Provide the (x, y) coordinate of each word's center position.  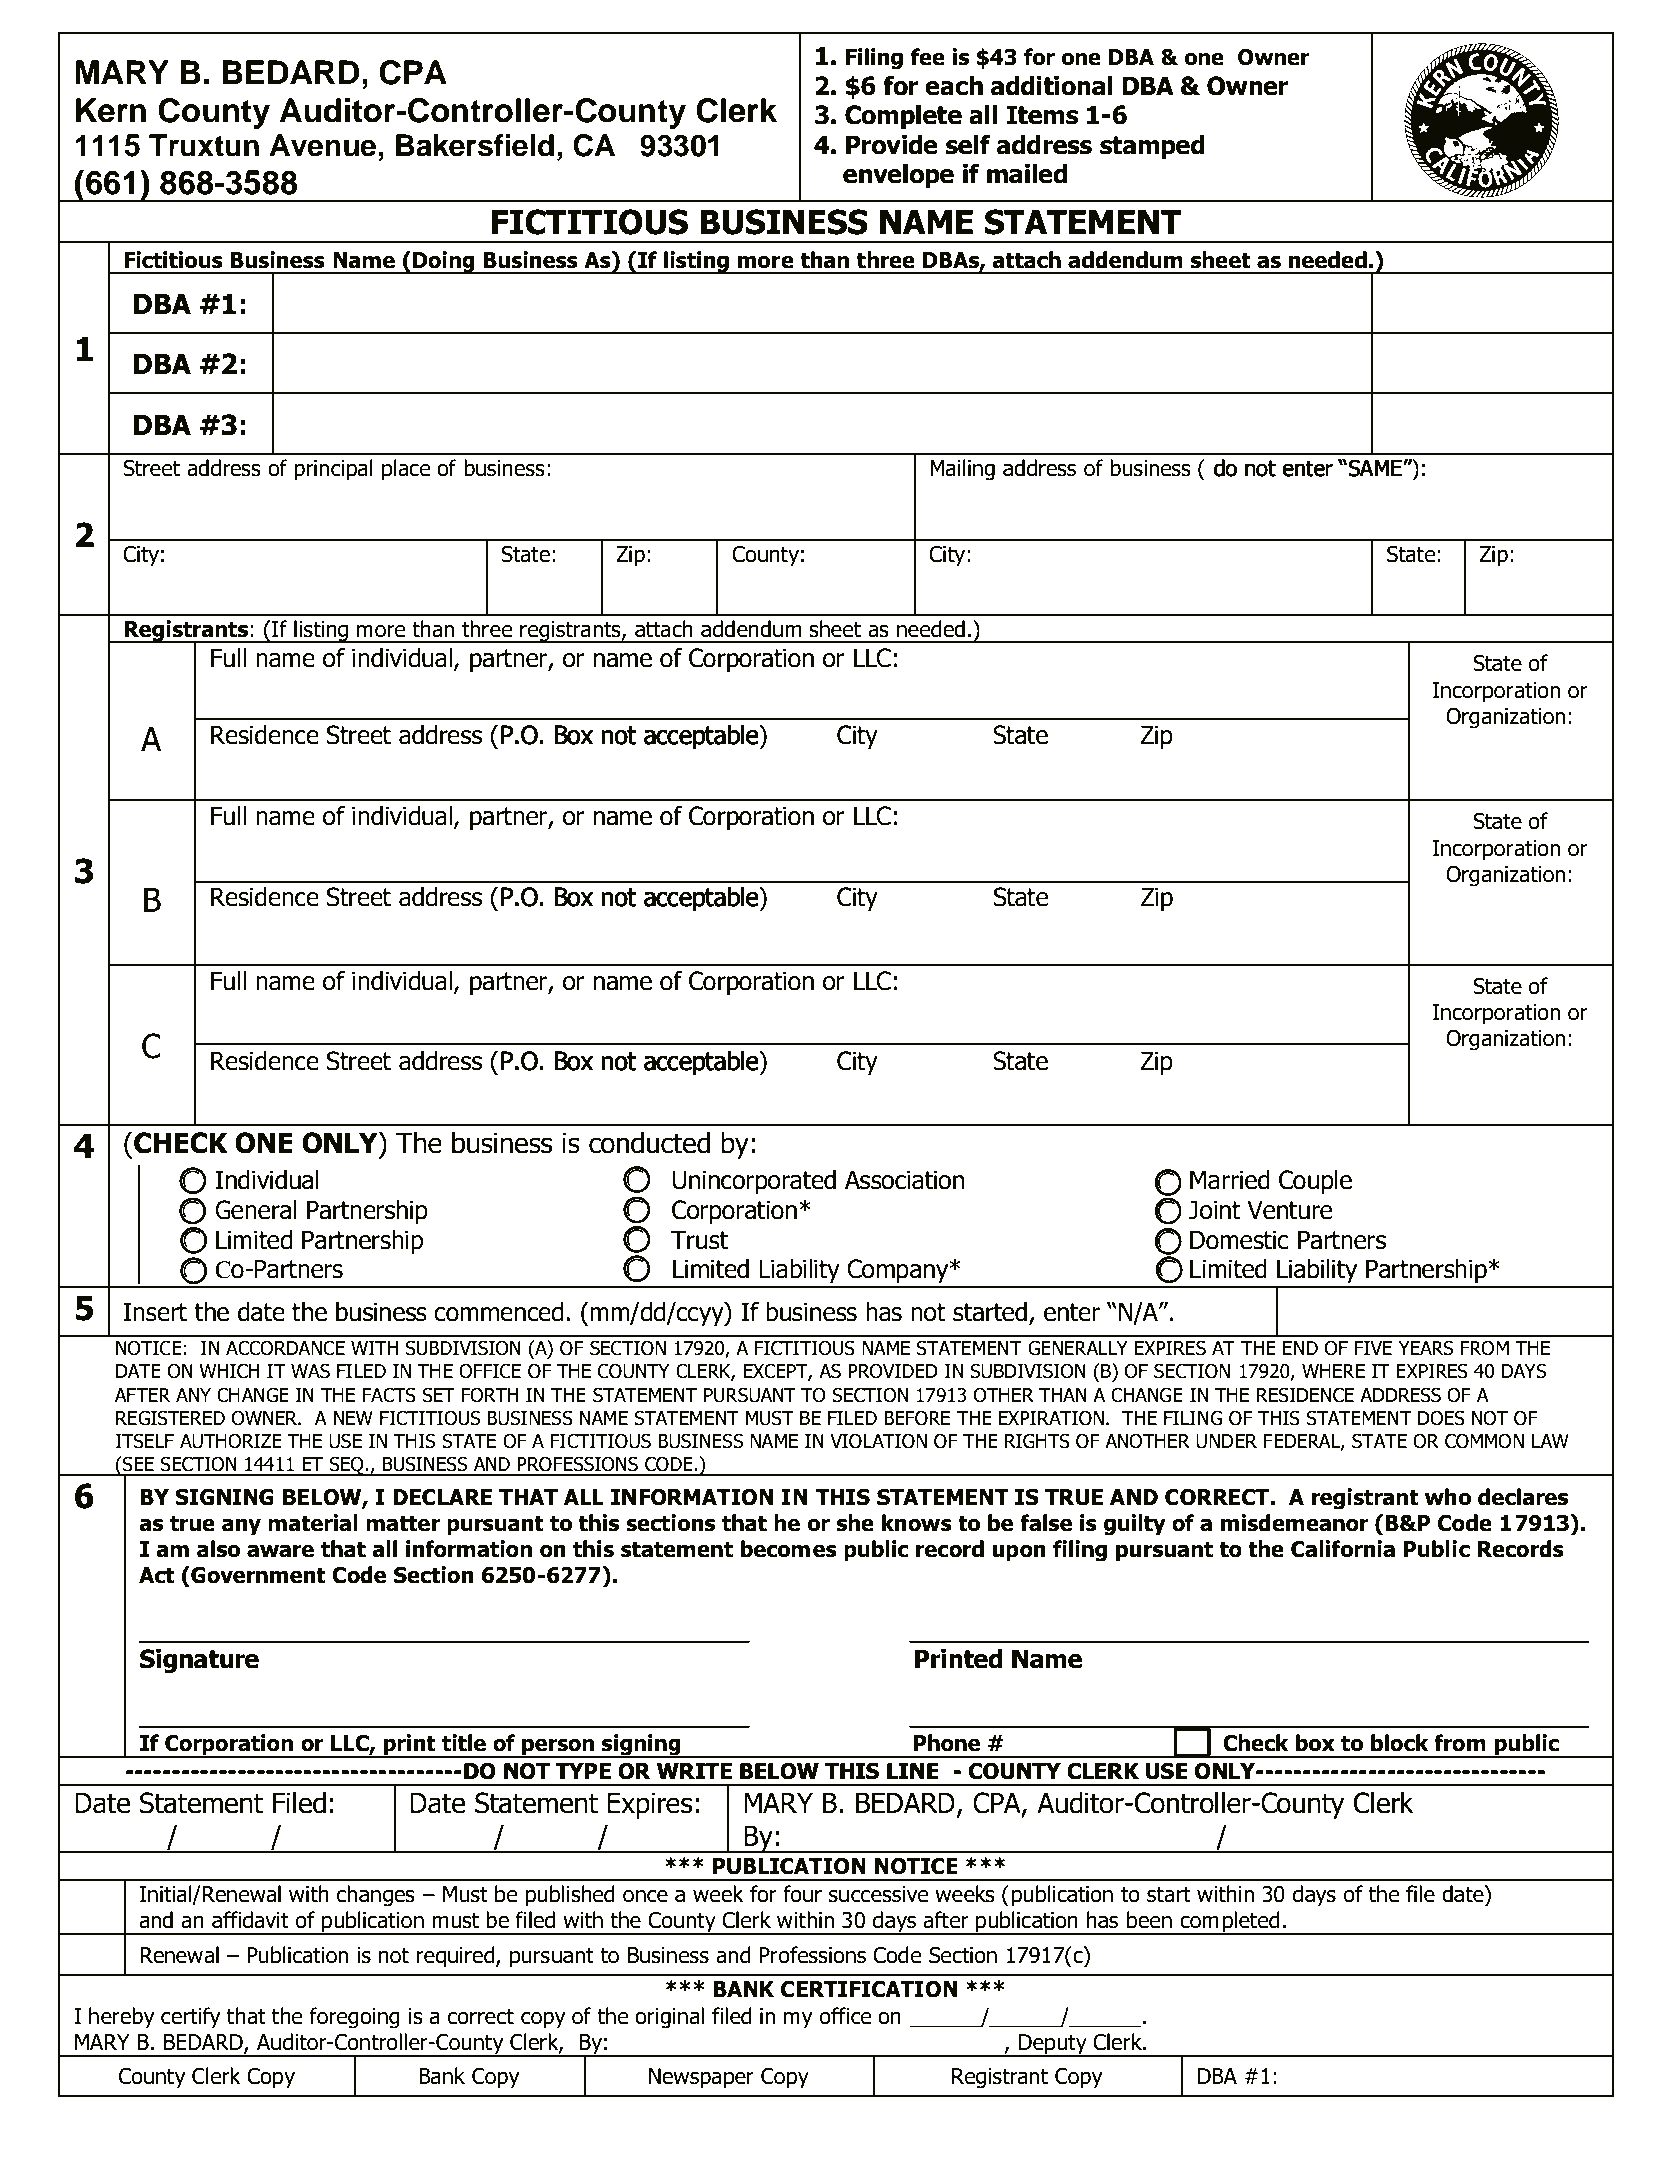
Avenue (322, 145)
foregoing (355, 2018)
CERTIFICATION (869, 1989)
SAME (1375, 468)
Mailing (962, 470)
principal (333, 470)
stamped (1152, 147)
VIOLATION (878, 1441)
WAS (310, 1371)
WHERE (1333, 1371)
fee (927, 57)
